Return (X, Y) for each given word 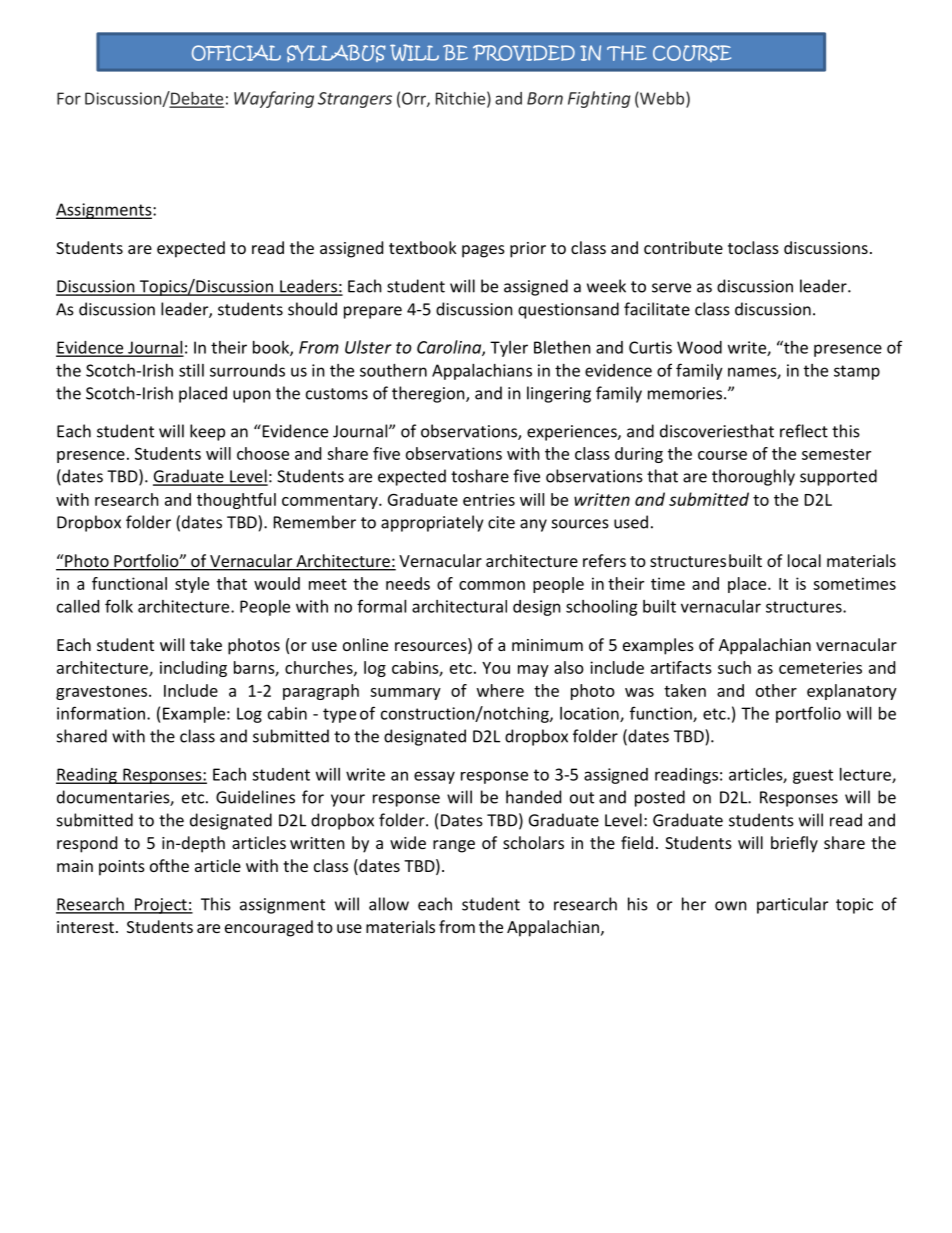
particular (792, 905)
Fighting (599, 99)
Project (161, 906)
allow (389, 904)
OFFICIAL (236, 53)
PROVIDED (524, 53)
